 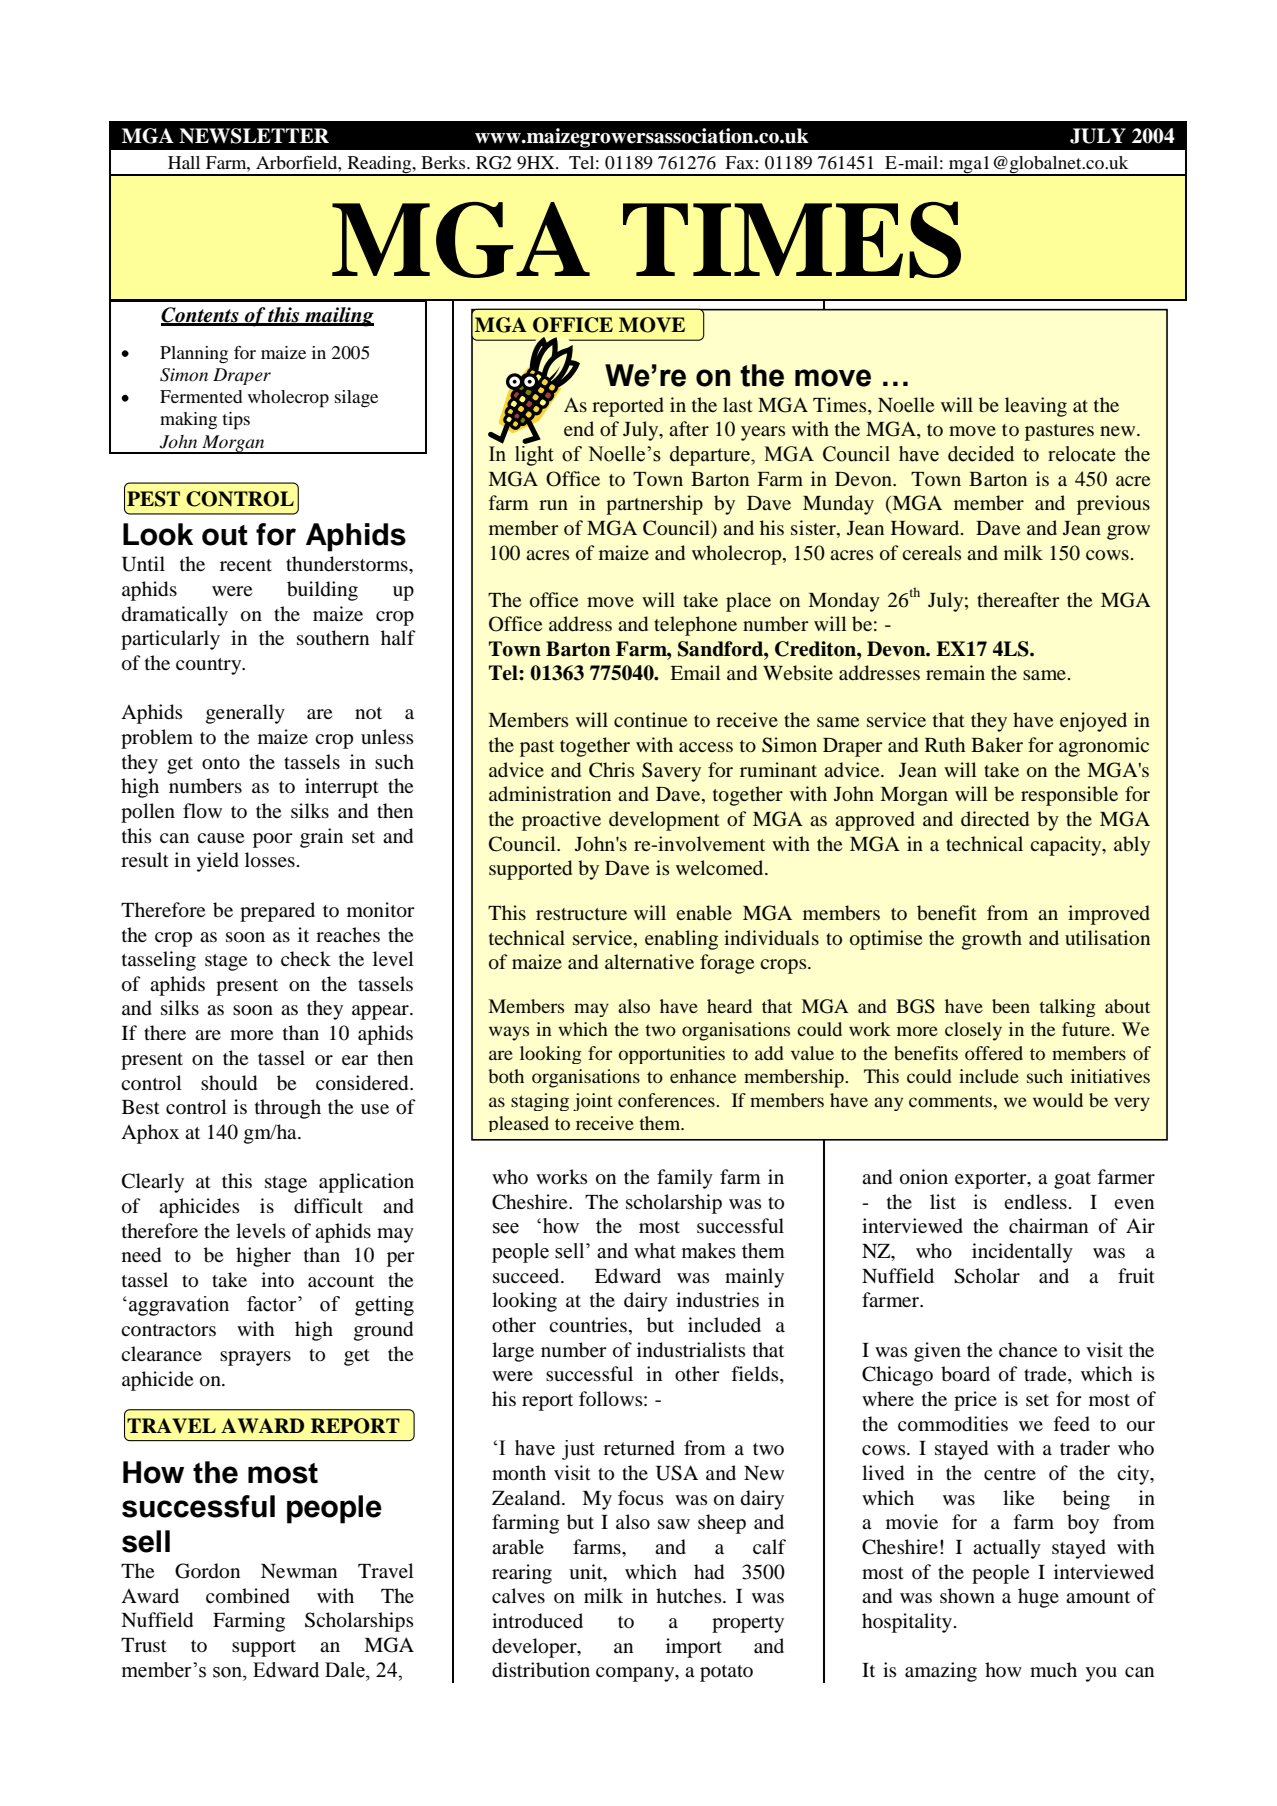 I want to click on Chris, so click(x=611, y=770).
